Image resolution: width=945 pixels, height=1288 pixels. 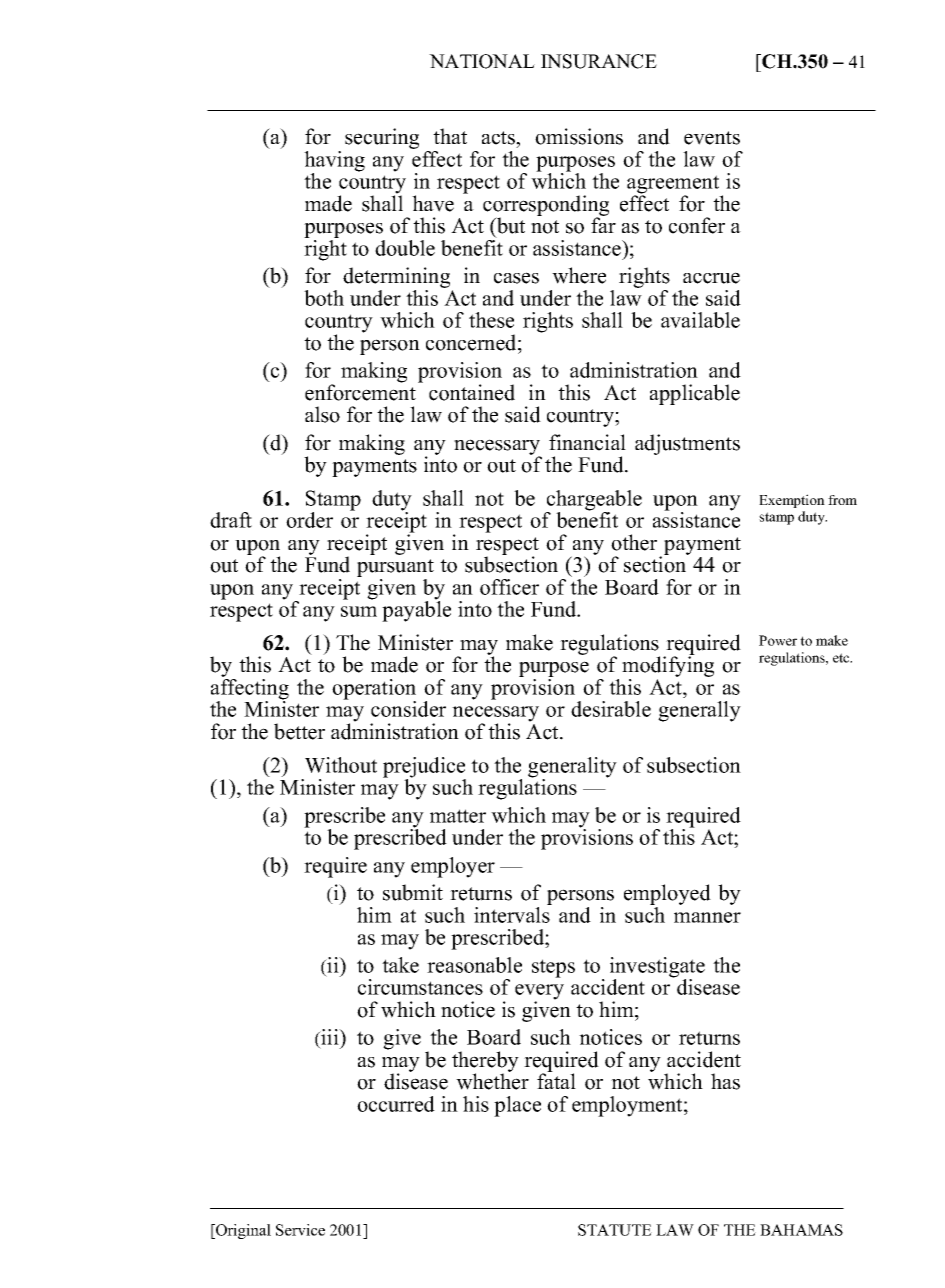 What do you see at coordinates (801, 1230) in the page?
I see `BAHAMAS` at bounding box center [801, 1230].
